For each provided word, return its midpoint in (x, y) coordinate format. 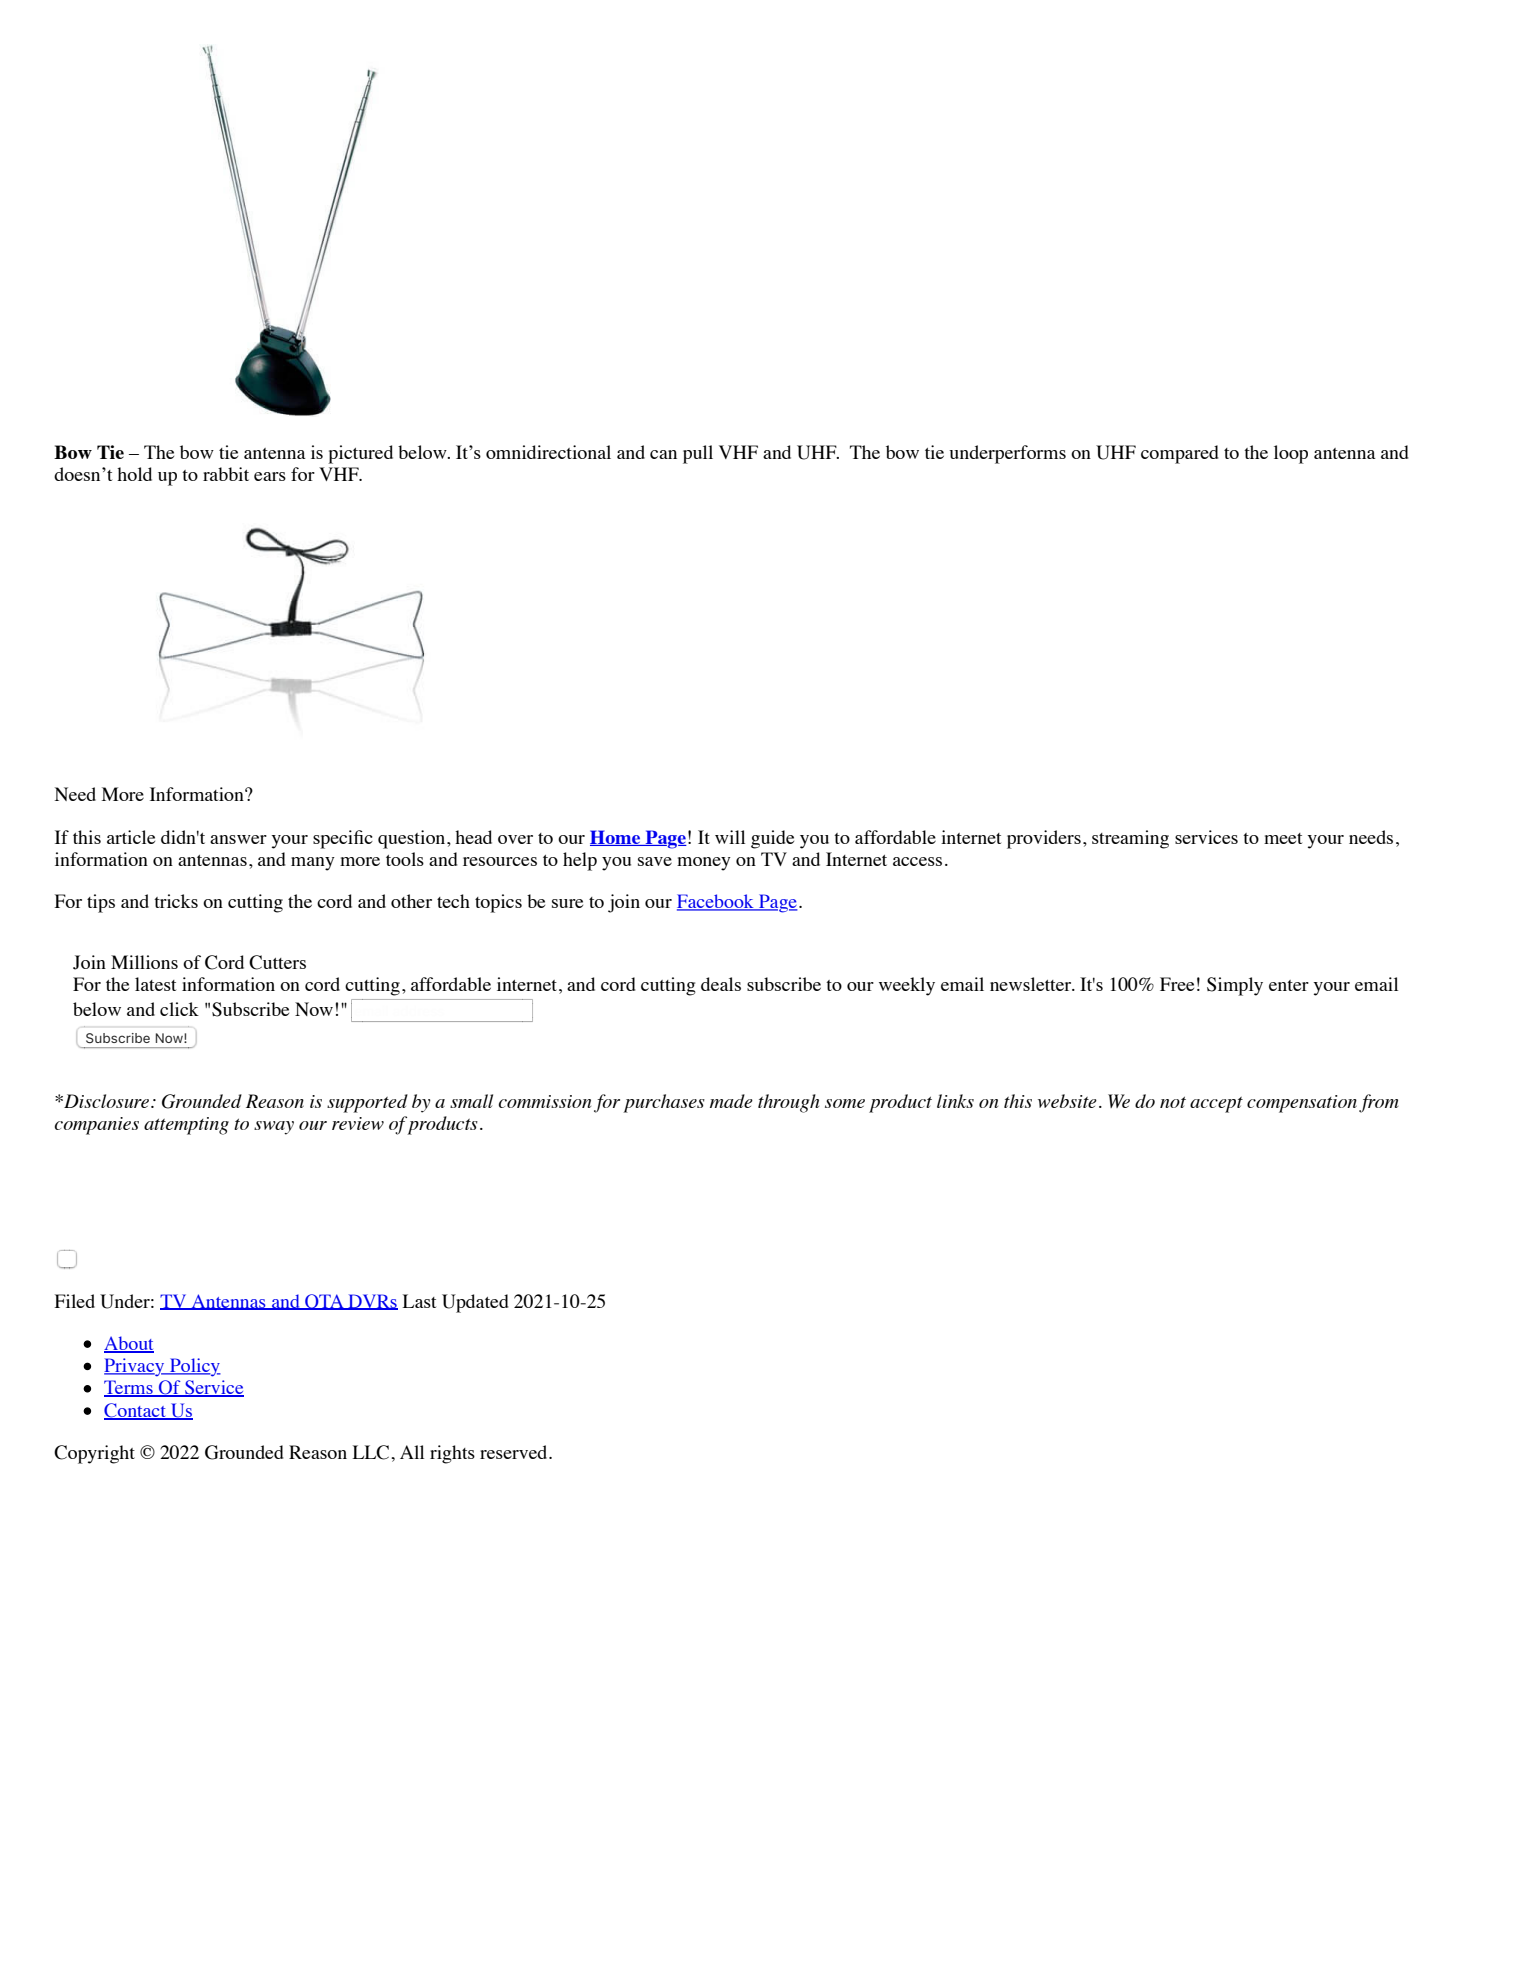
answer (238, 839)
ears (270, 476)
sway (274, 1128)
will (730, 837)
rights (452, 1454)
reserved (515, 1452)
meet (1283, 838)
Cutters (277, 962)
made (731, 1101)
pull (698, 454)
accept (1216, 1105)
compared (1179, 454)
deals (721, 984)
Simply (1235, 986)
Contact (136, 1411)
